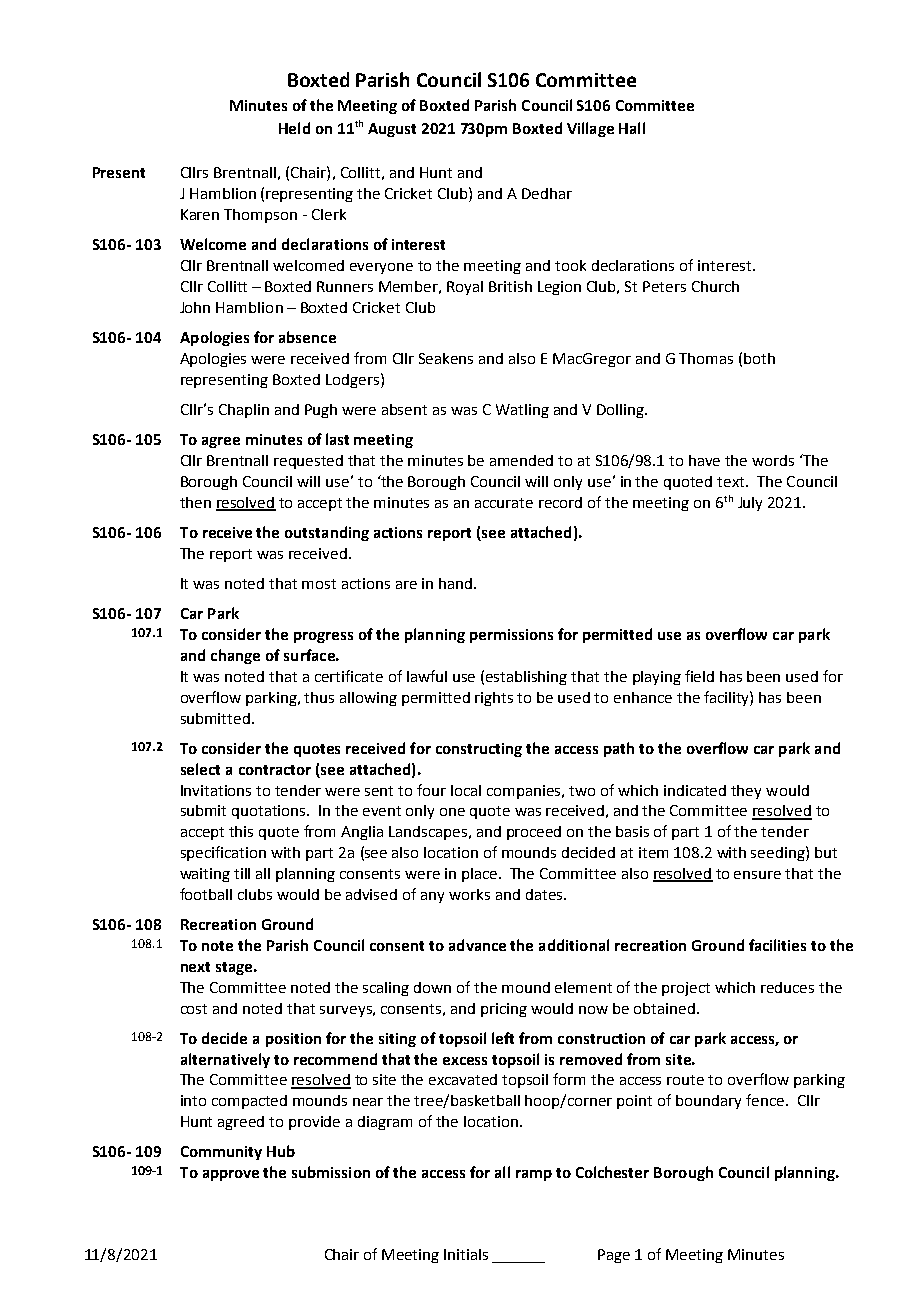  Describe the element at coordinates (494, 699) in the document. I see `rights` at that location.
